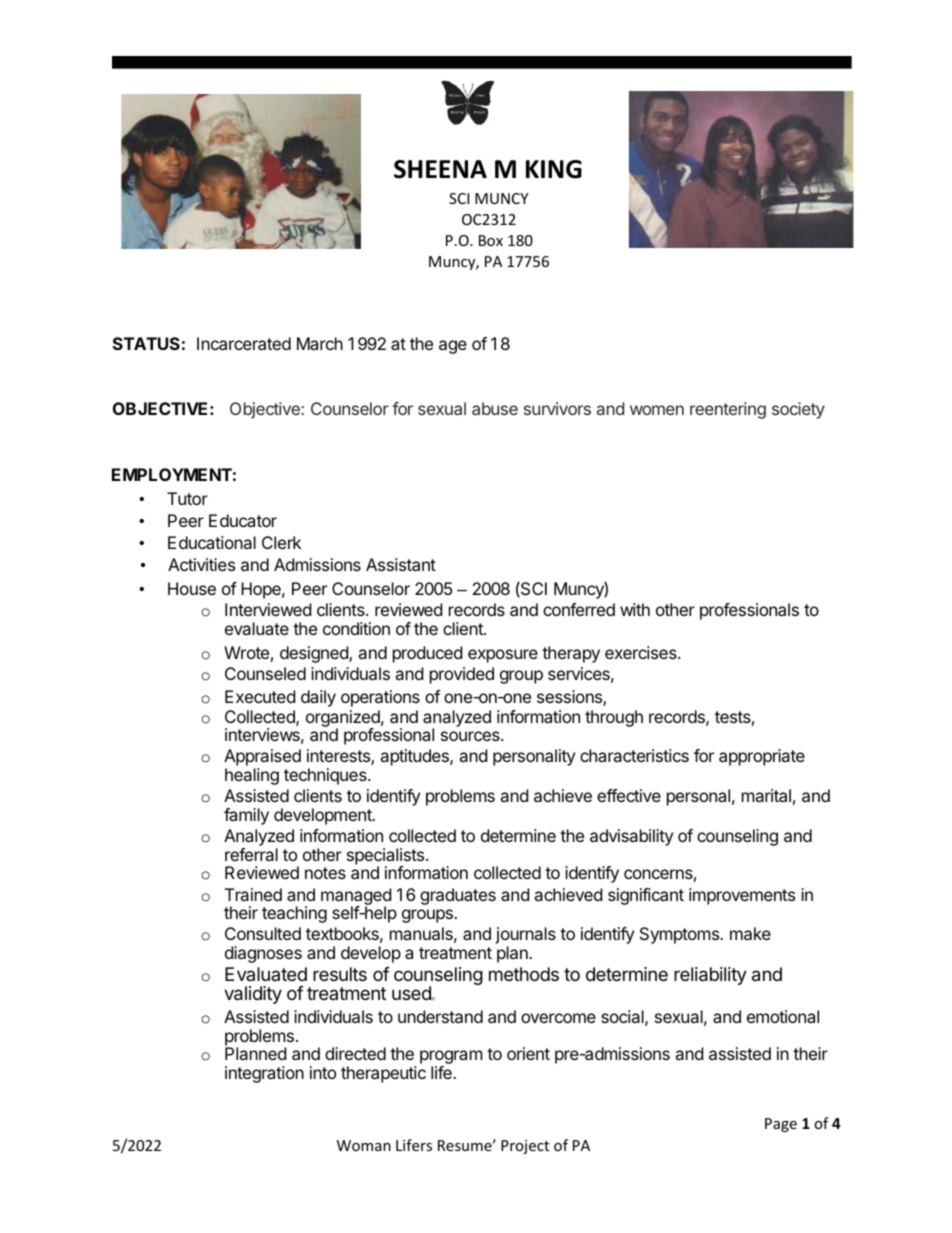 The width and height of the screenshot is (952, 1233). I want to click on SHEENA, so click(440, 169).
